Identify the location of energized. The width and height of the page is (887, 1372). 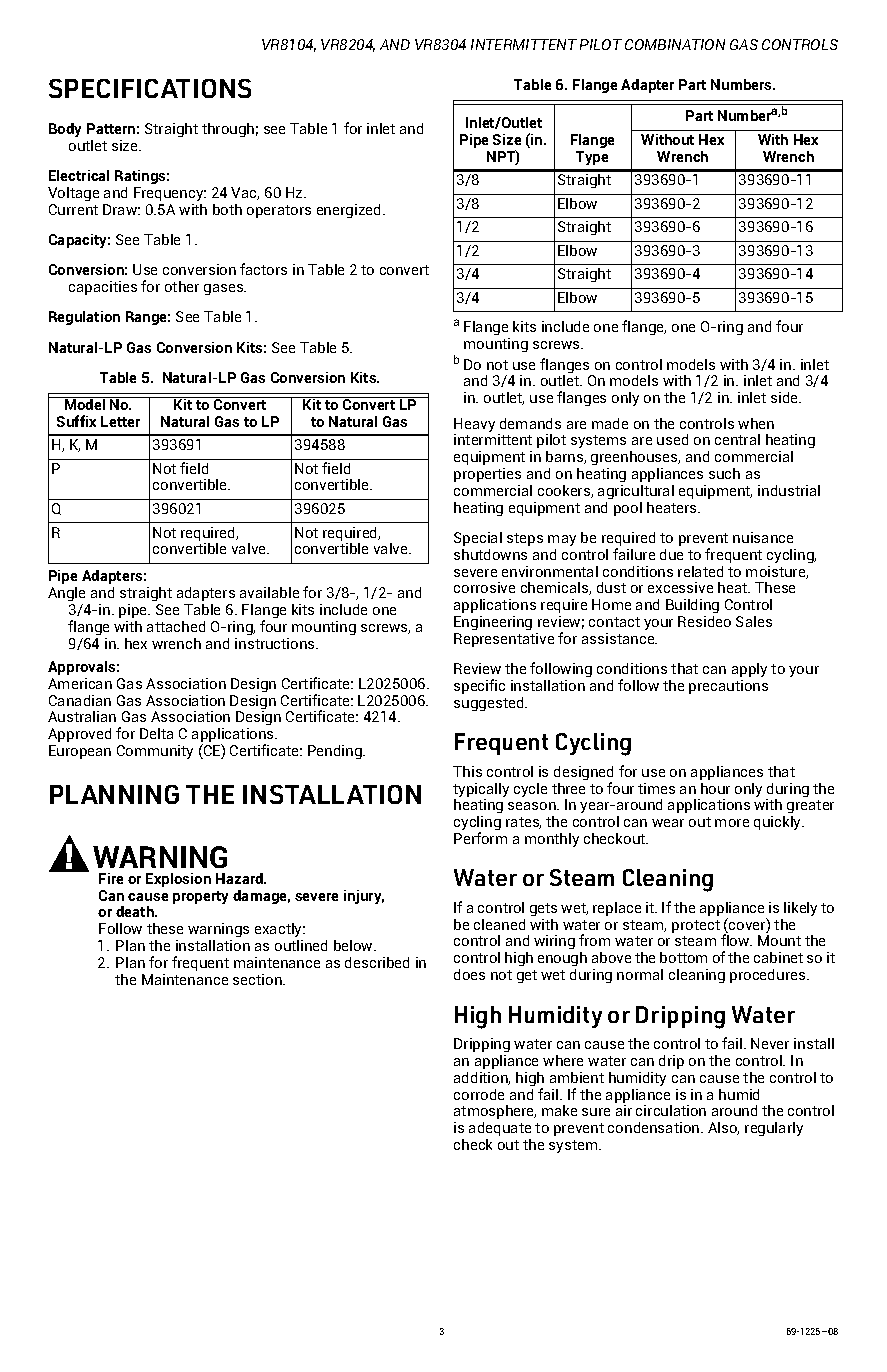
(350, 211).
